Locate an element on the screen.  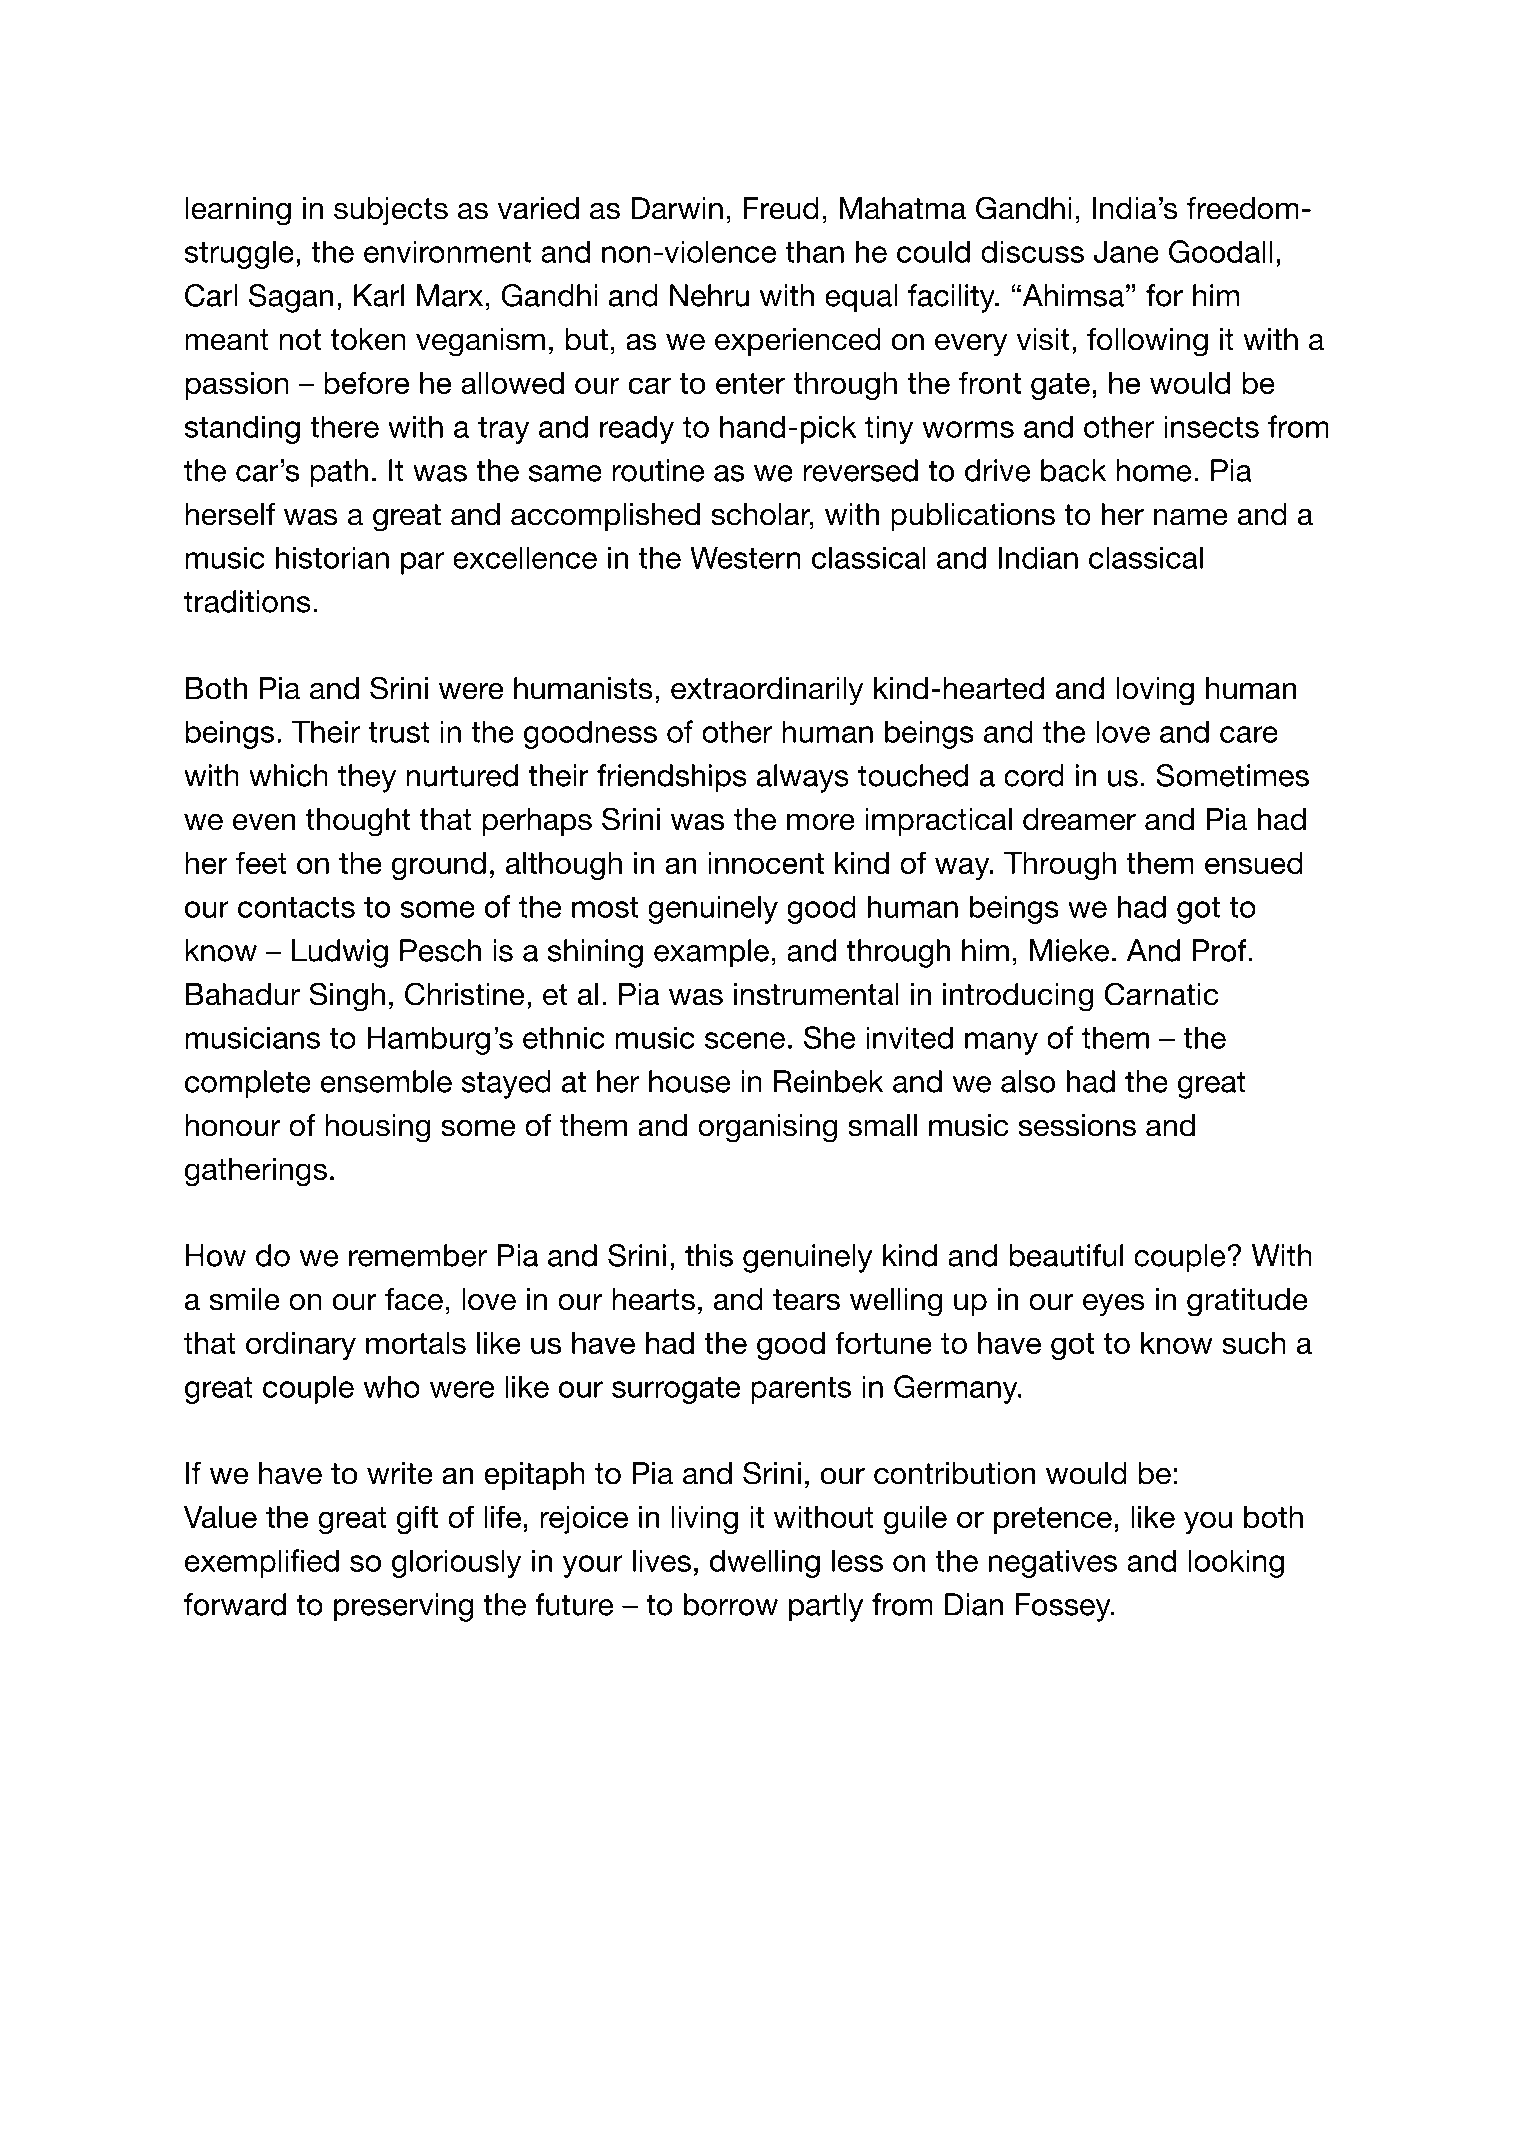
Nehru is located at coordinates (709, 295).
